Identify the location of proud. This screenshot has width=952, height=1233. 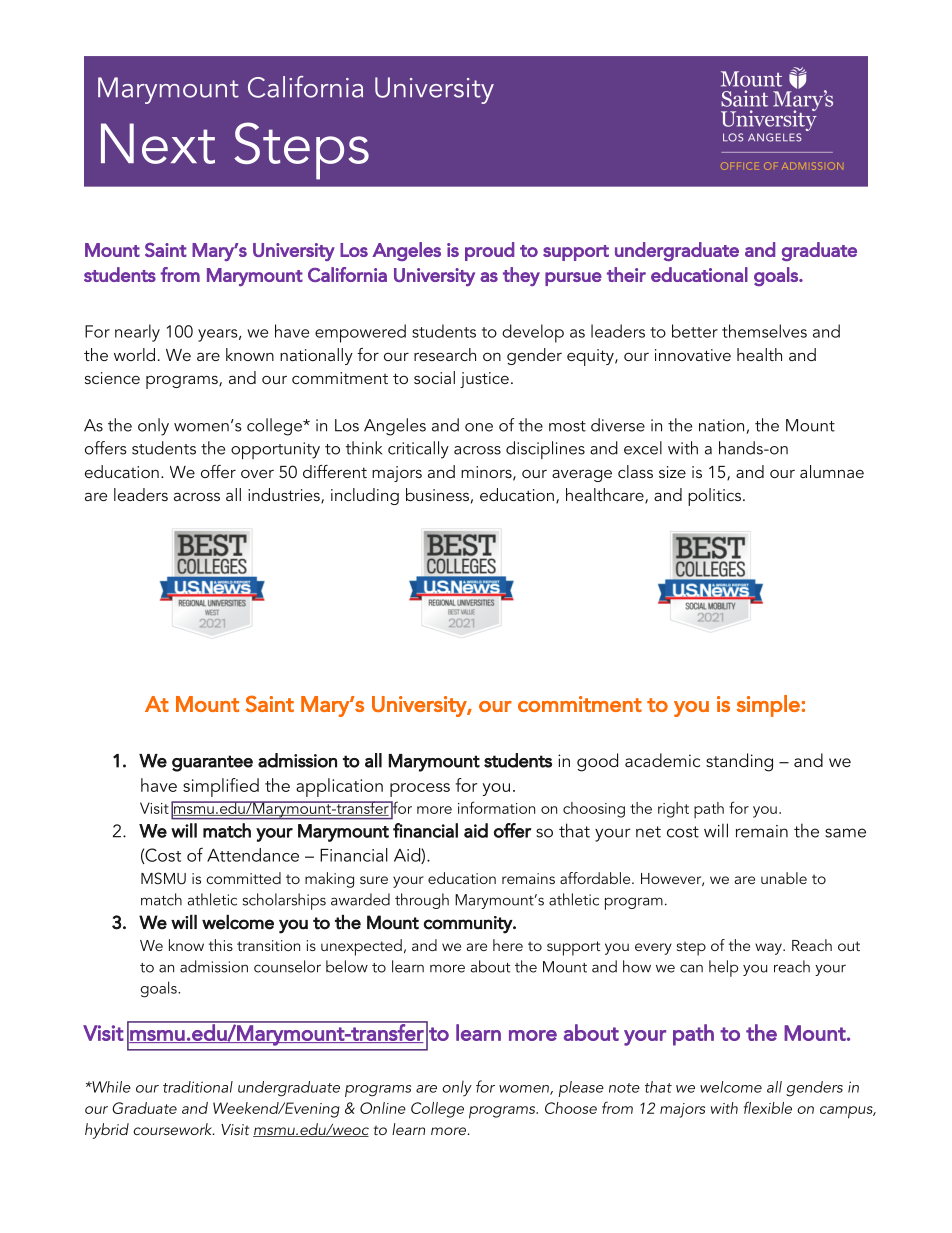
(489, 251).
